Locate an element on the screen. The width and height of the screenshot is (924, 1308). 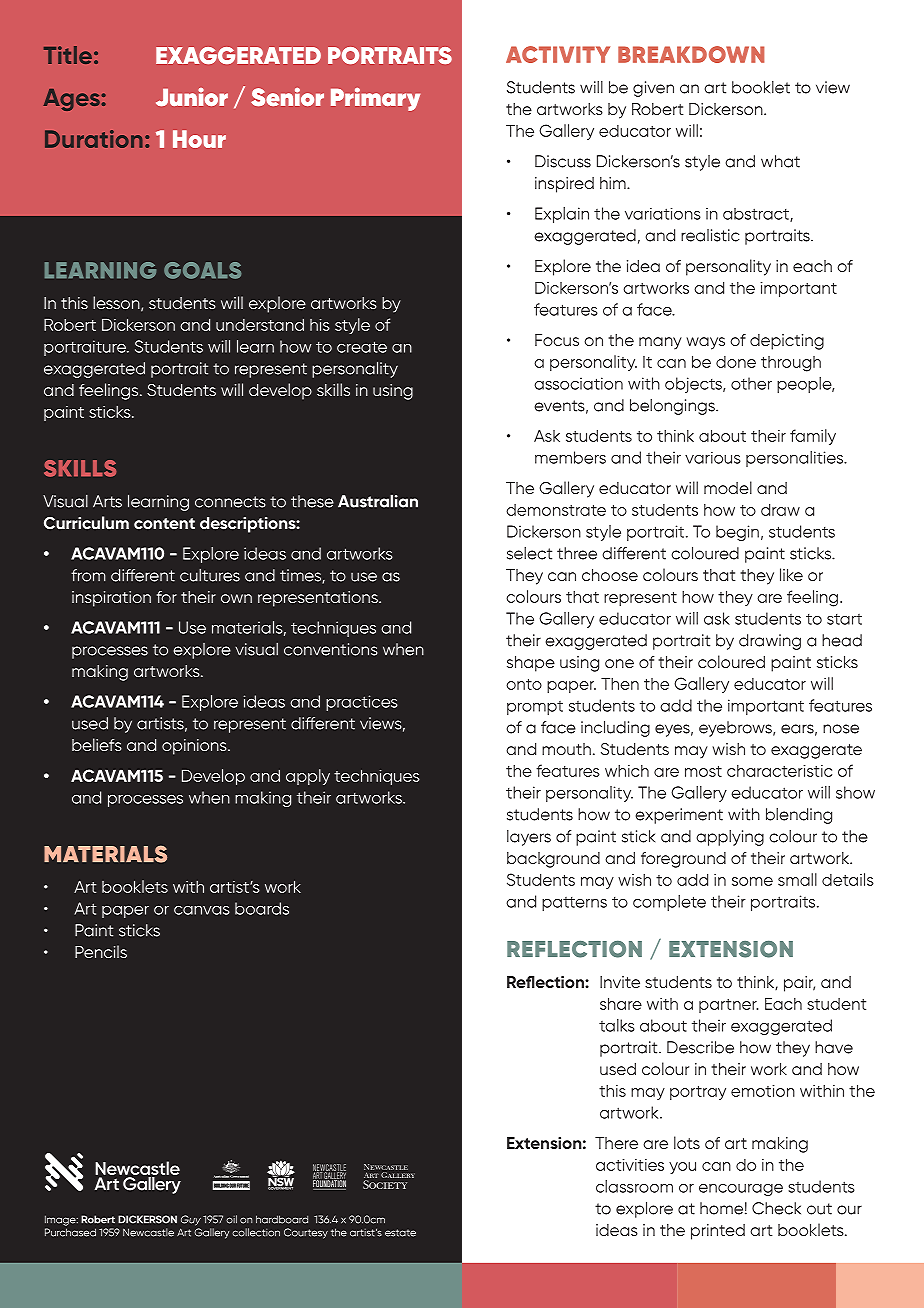
layers is located at coordinates (529, 838).
